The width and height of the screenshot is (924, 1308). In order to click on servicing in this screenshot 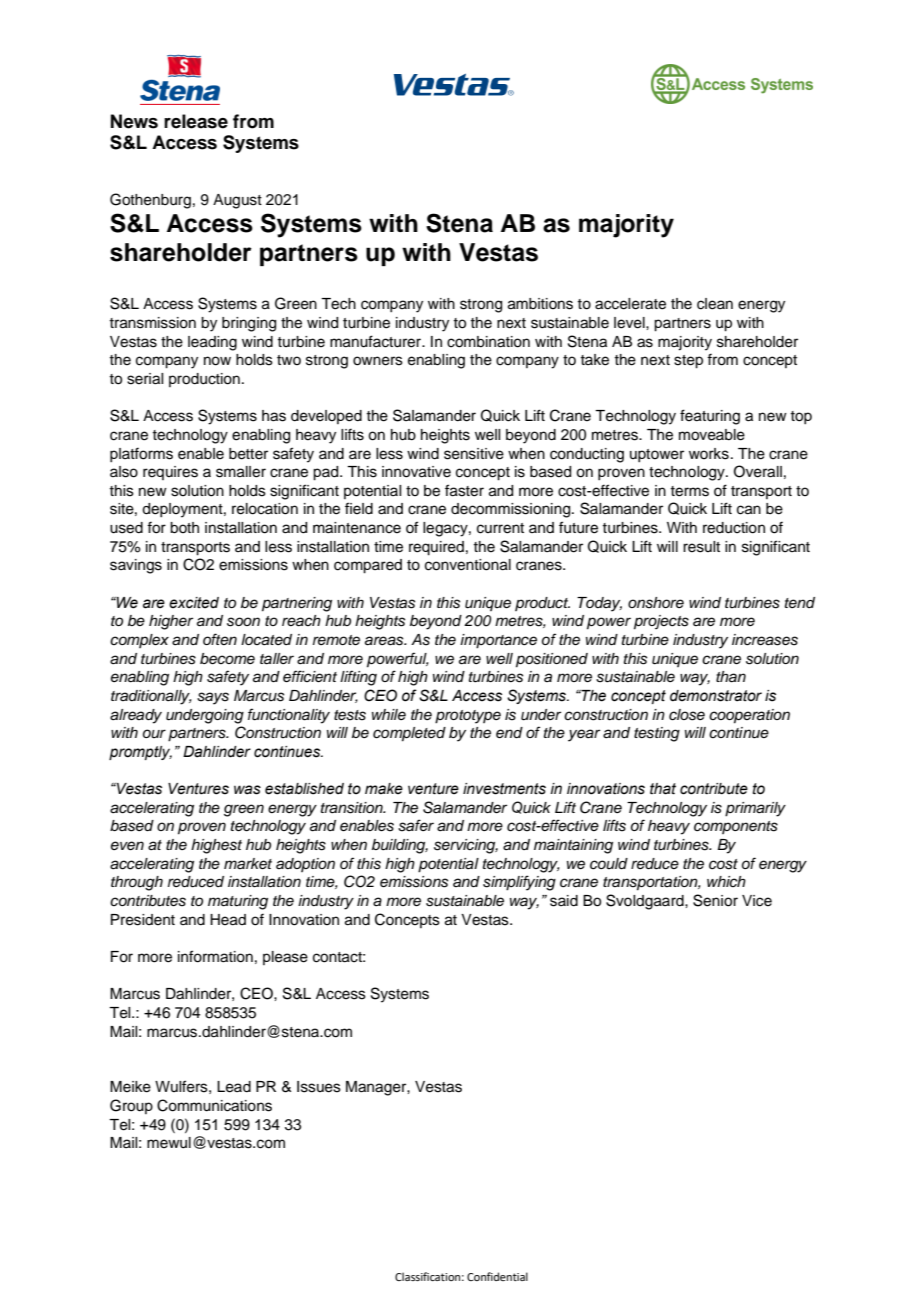, I will do `click(466, 846)`.
